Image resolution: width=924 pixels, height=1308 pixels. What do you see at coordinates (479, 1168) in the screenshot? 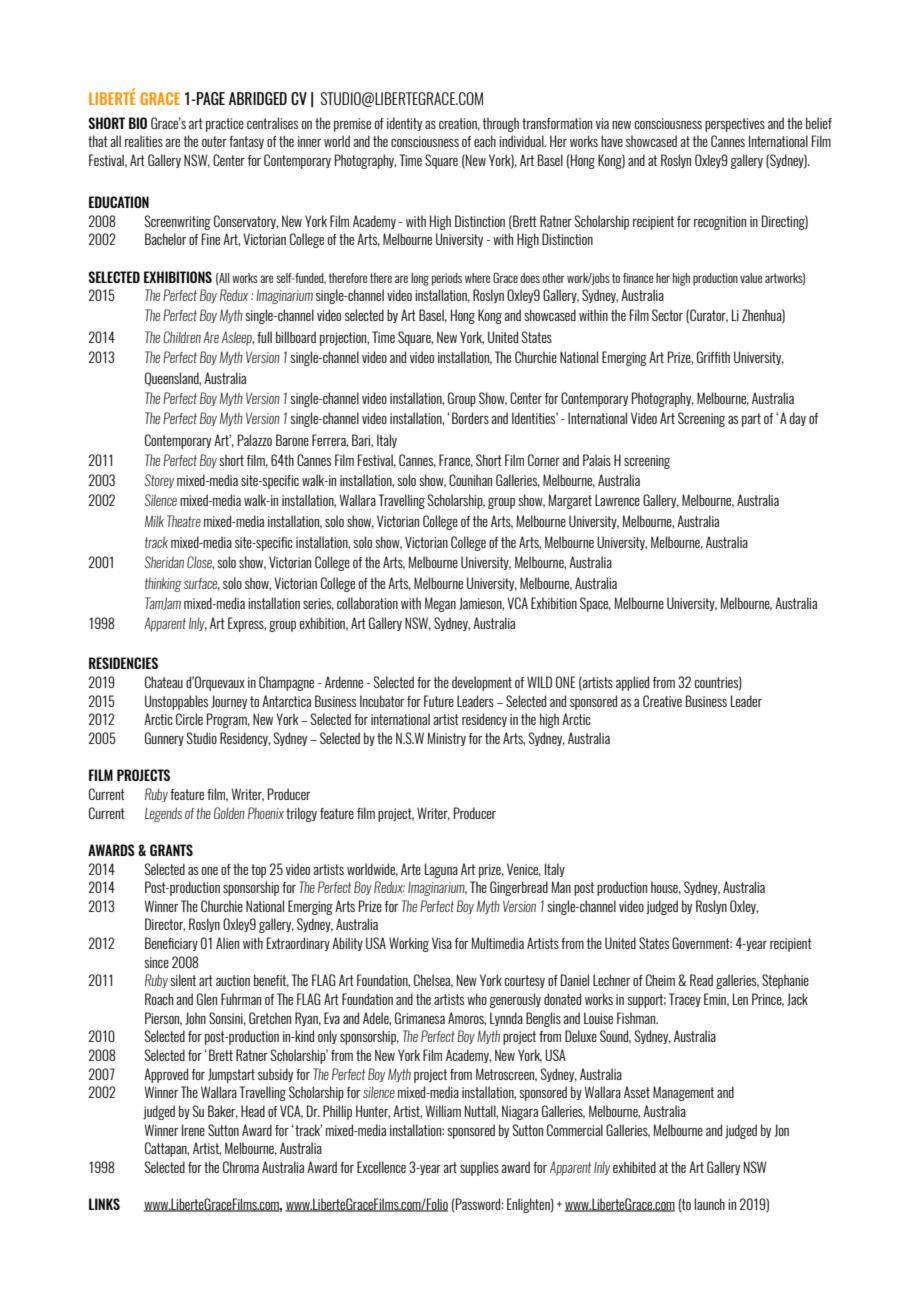
I see `supplies` at bounding box center [479, 1168].
